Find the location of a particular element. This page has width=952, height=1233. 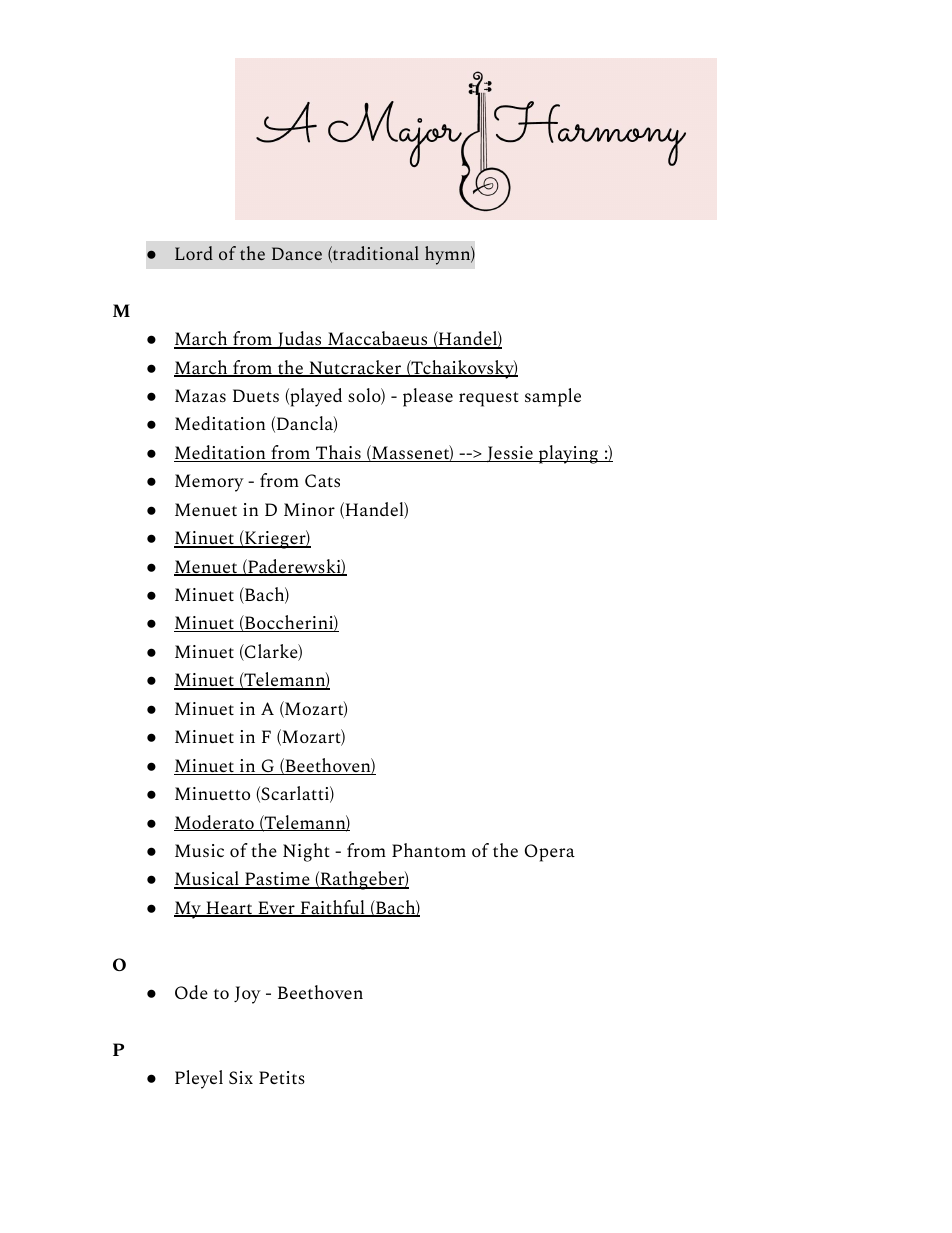

sample is located at coordinates (553, 397).
